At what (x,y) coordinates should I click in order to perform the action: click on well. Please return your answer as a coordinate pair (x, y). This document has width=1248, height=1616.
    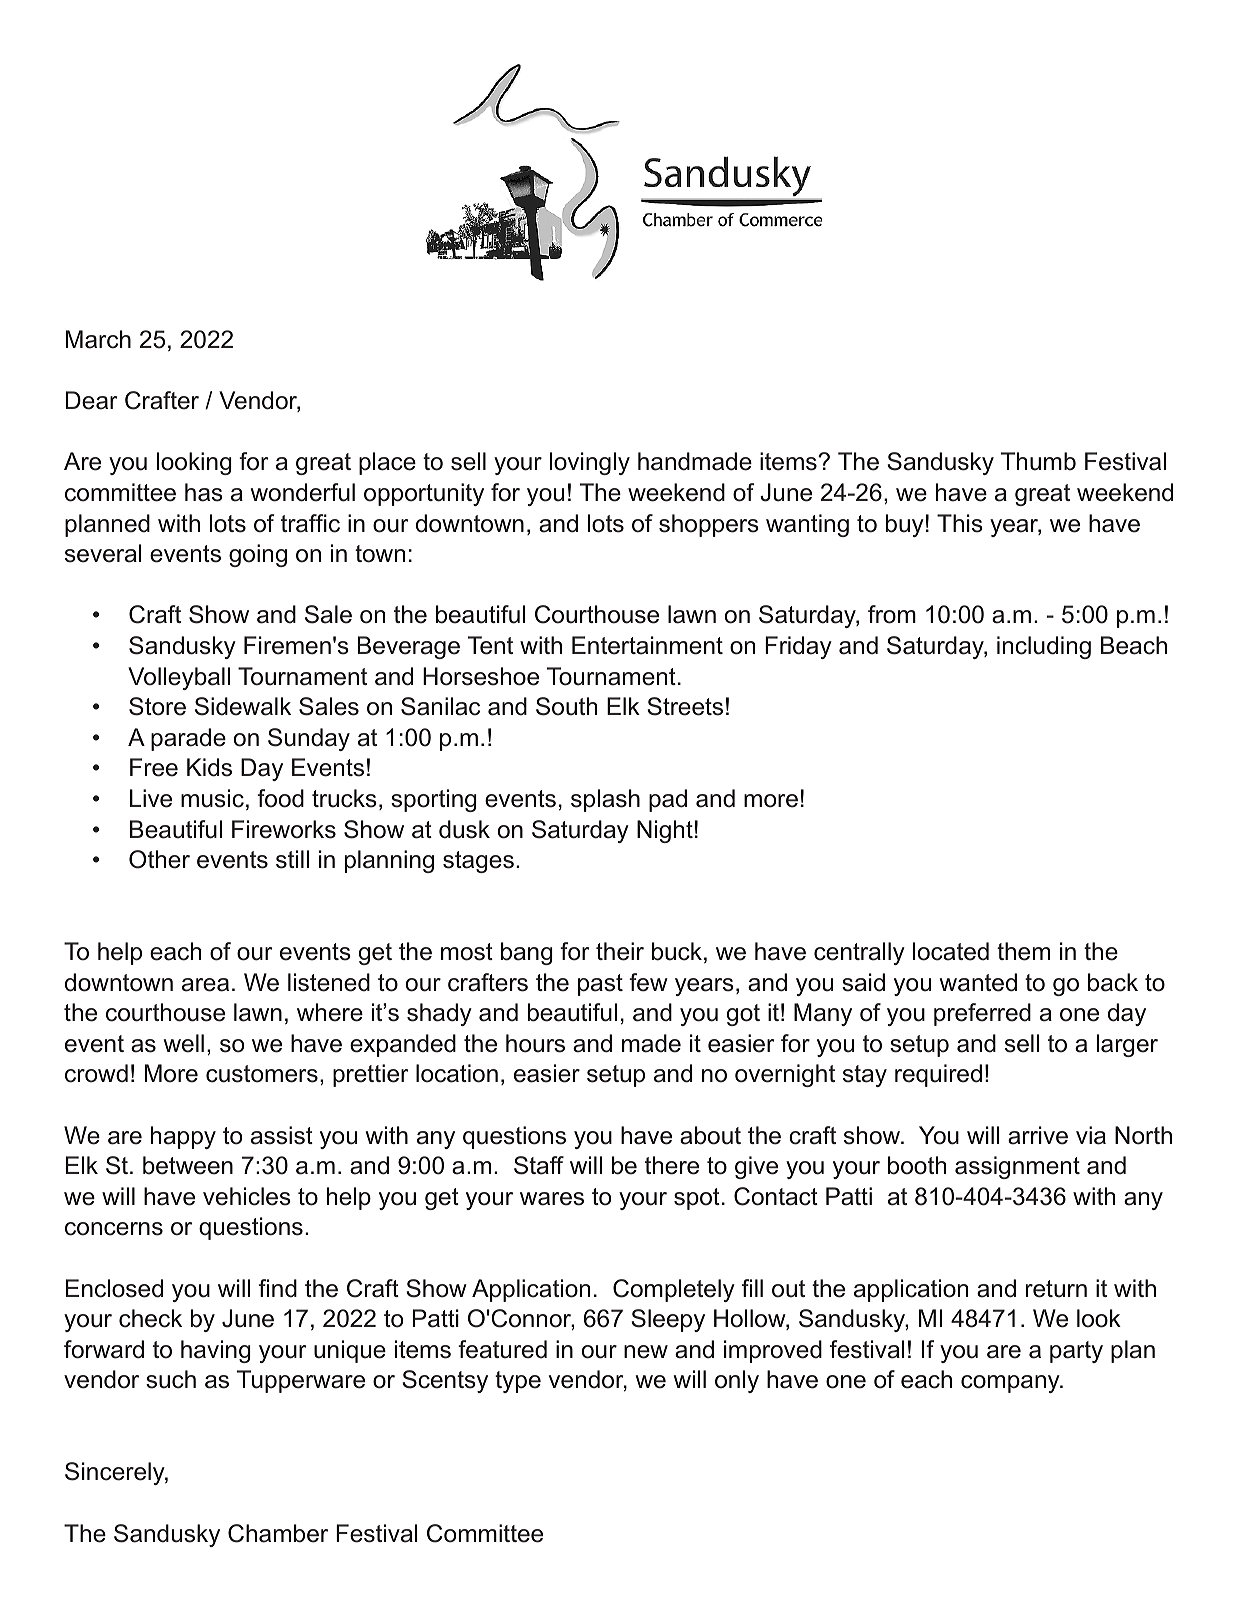
    Looking at the image, I should click on (183, 1043).
